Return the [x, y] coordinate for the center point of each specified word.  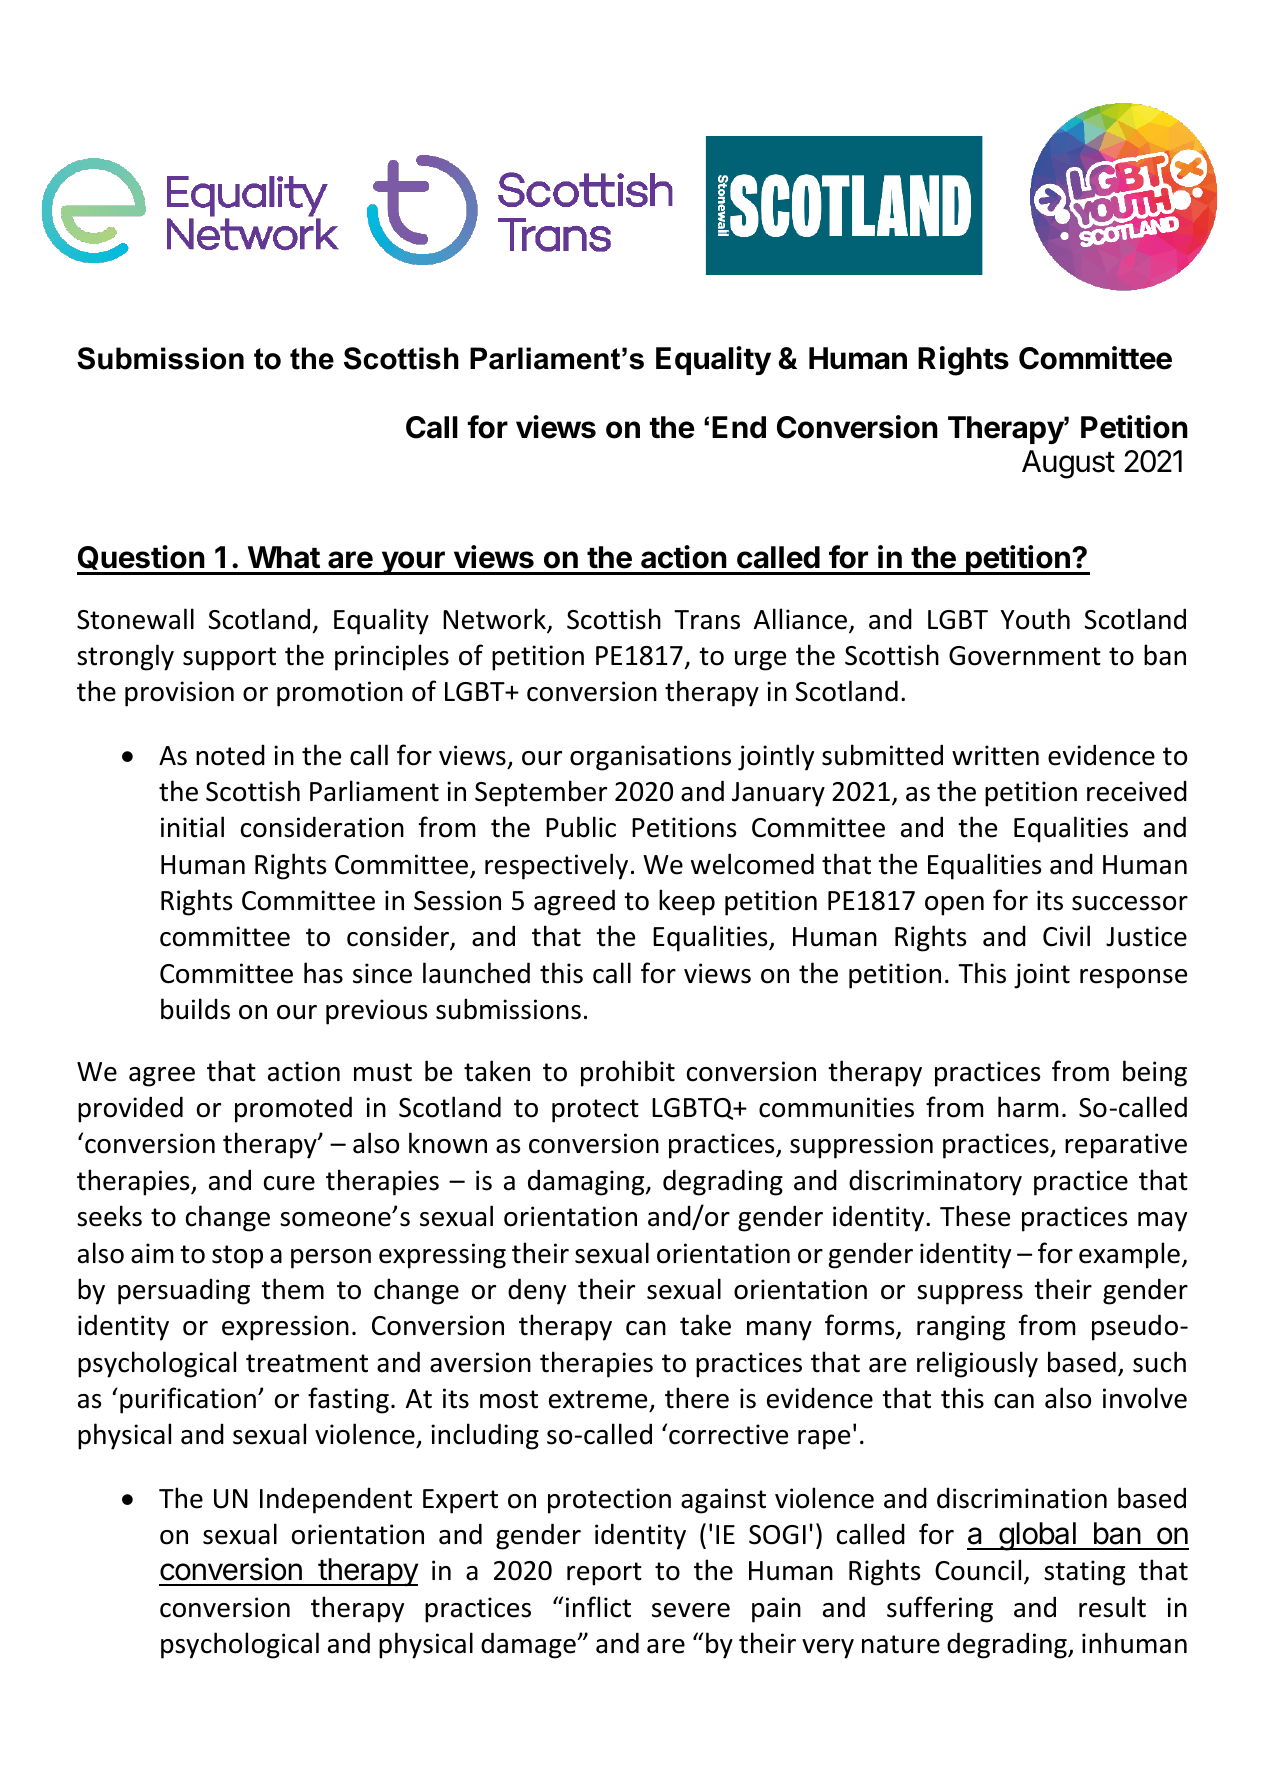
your [413, 563]
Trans [707, 620]
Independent [336, 1500]
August [1068, 464]
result [1112, 1607]
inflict [598, 1607]
